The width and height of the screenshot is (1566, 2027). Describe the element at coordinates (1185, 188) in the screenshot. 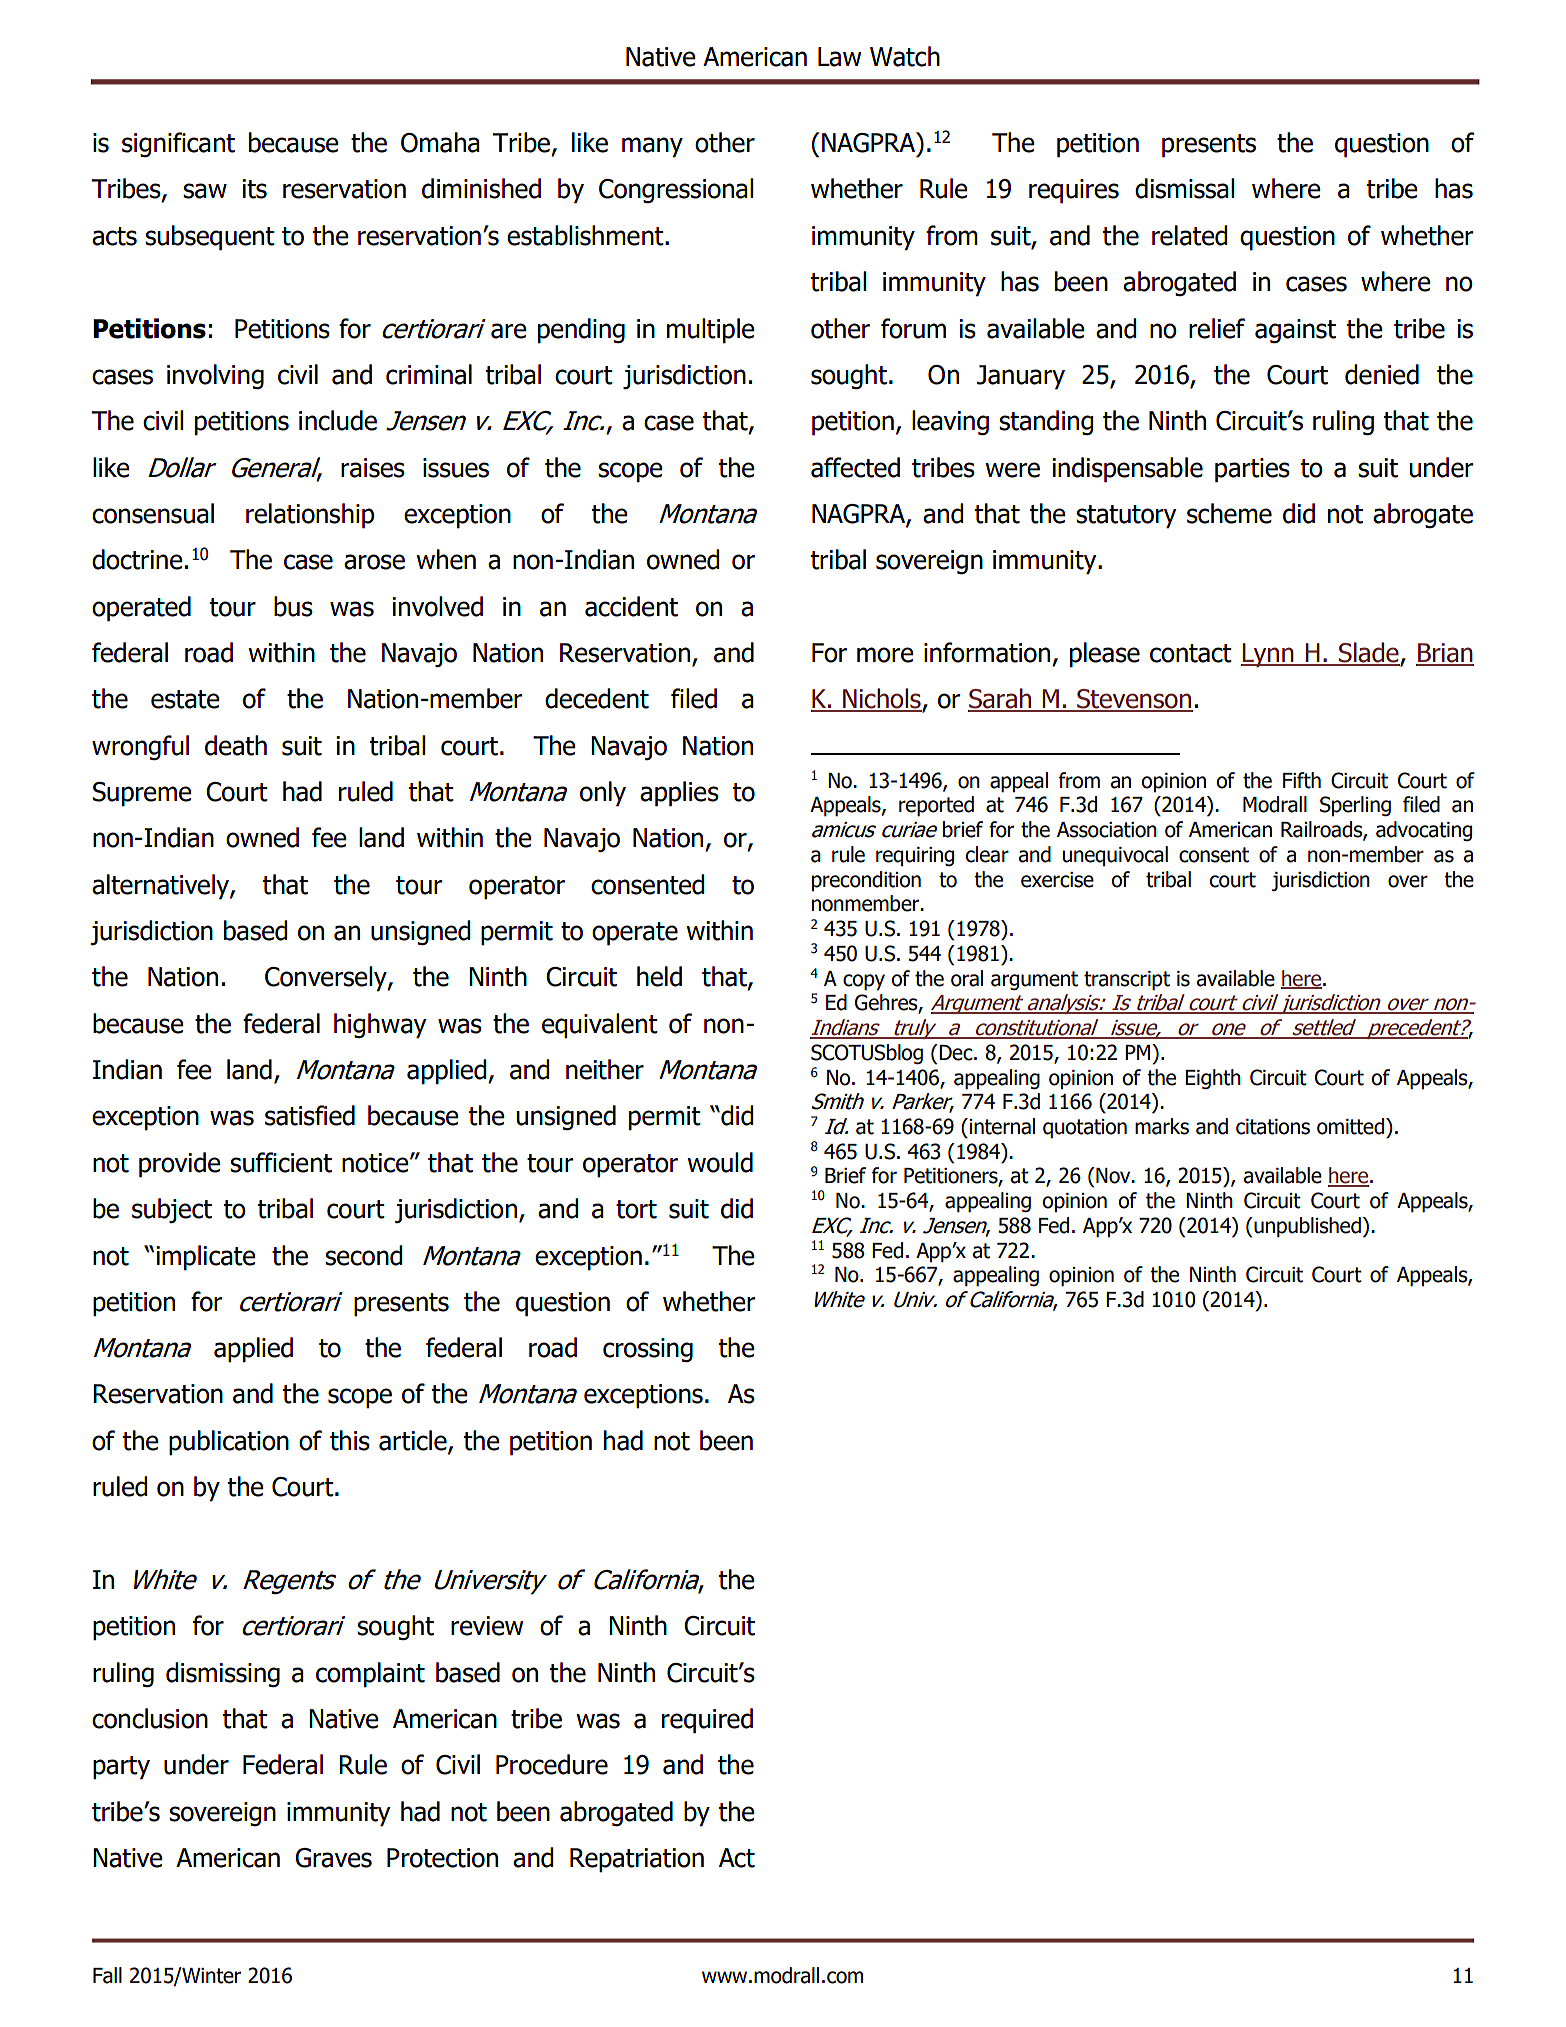

I see `dismissal` at that location.
